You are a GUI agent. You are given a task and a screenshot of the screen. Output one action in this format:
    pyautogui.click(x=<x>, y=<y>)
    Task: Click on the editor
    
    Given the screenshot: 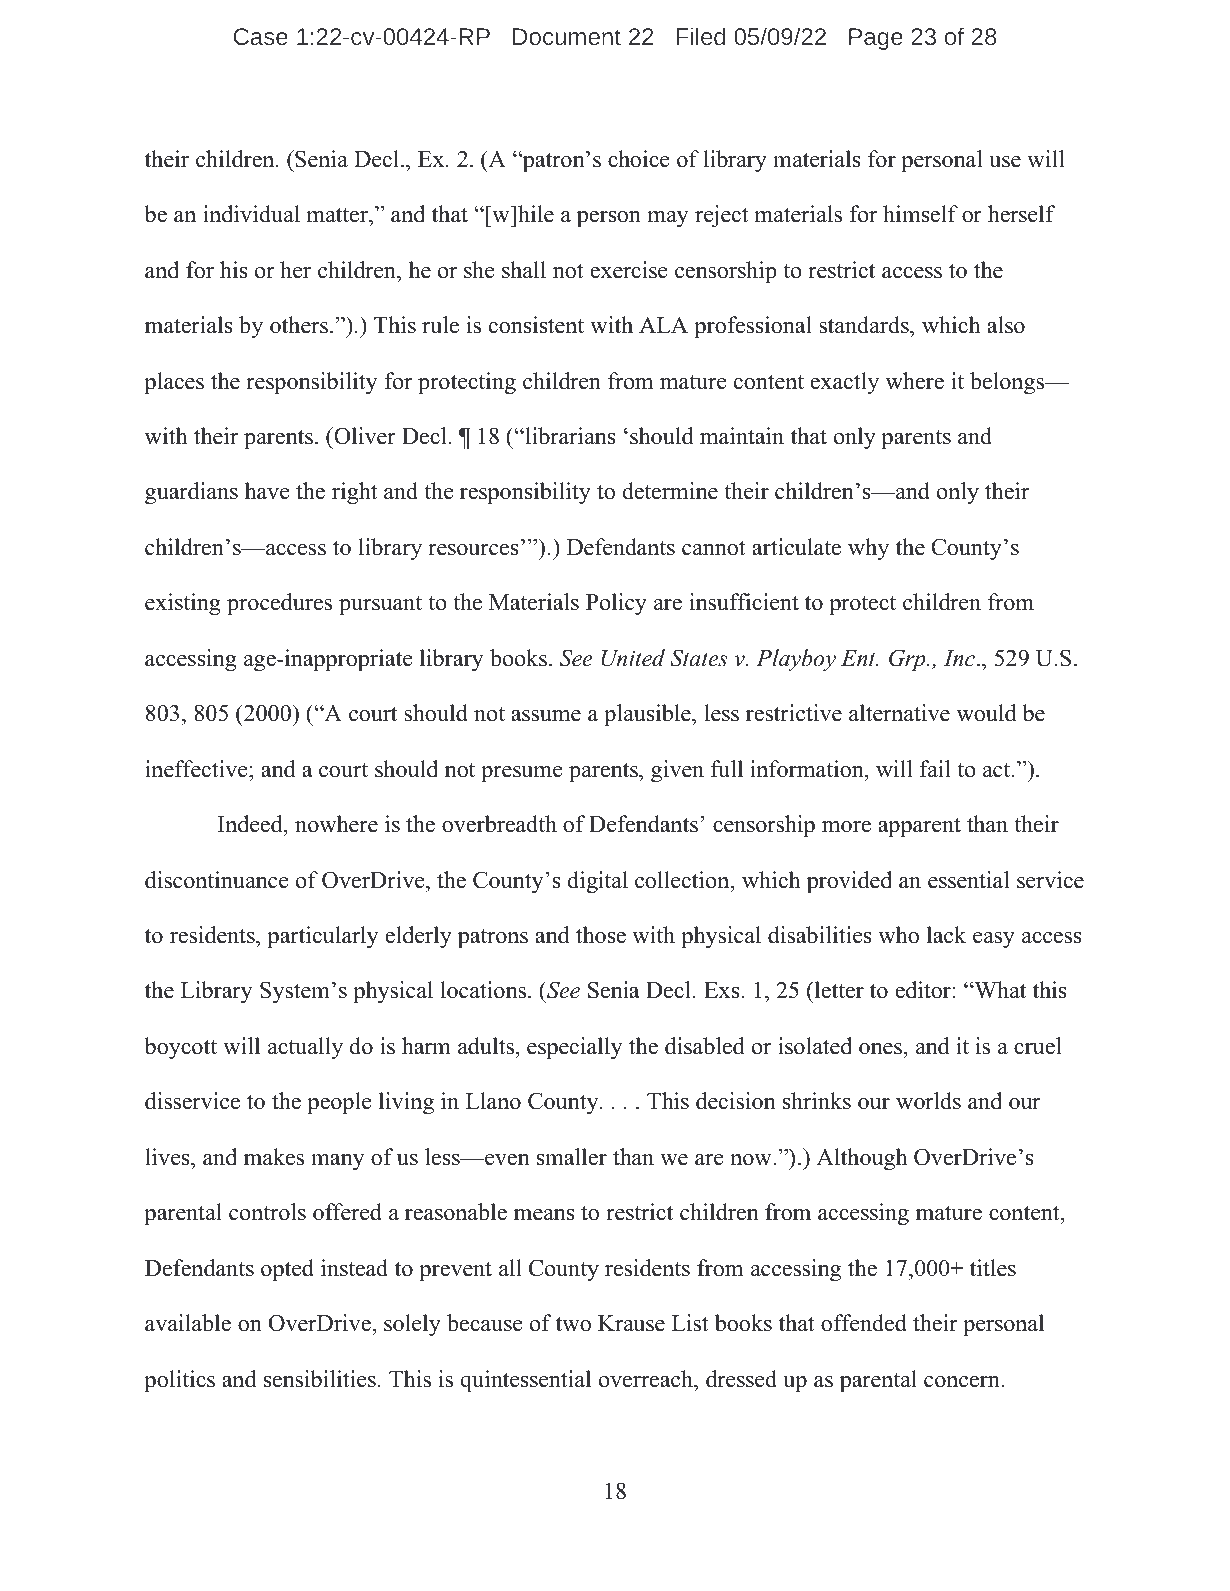 What is the action you would take?
    pyautogui.click(x=924, y=990)
